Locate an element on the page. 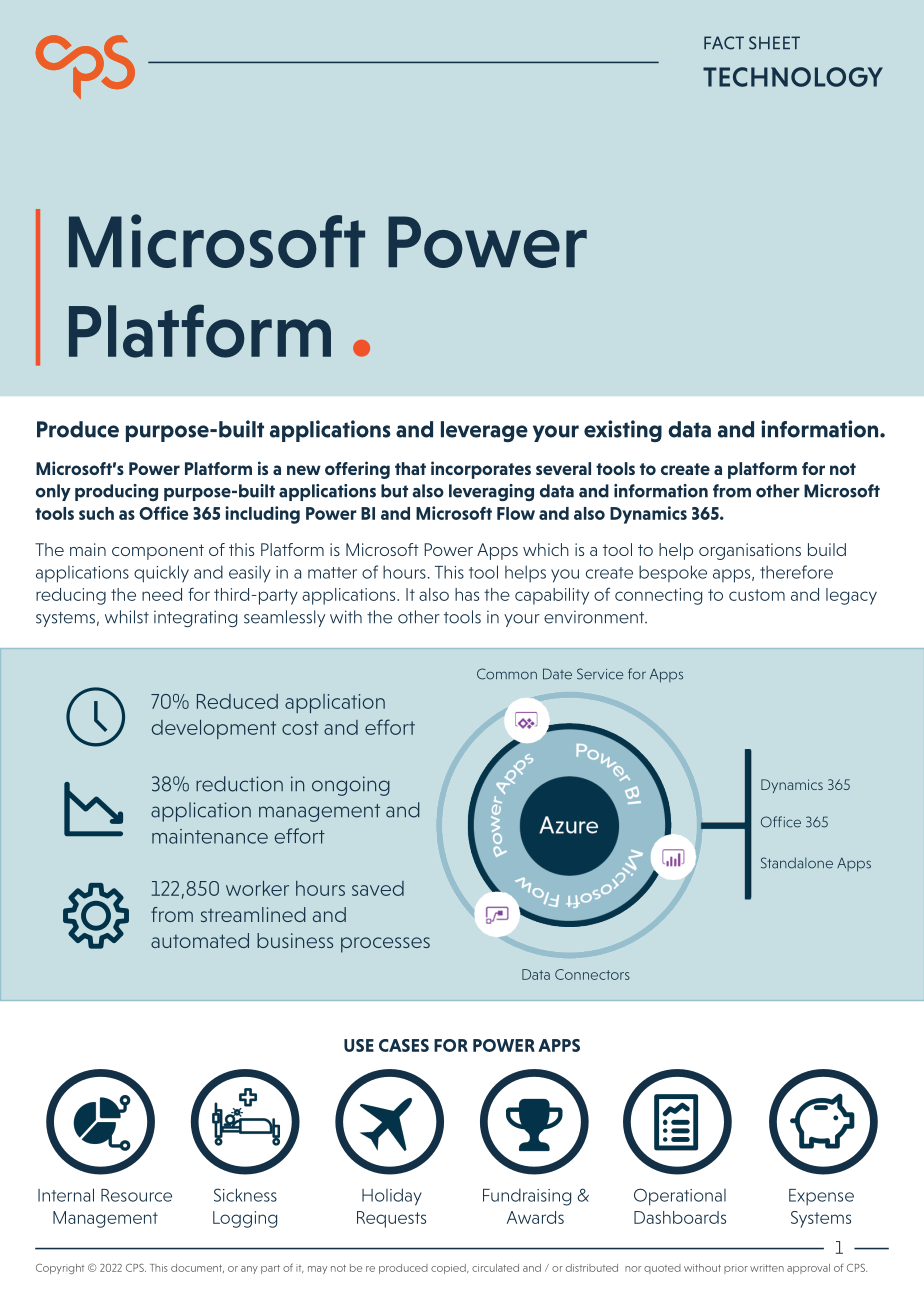 This image has height=1308, width=924. worker is located at coordinates (257, 888).
